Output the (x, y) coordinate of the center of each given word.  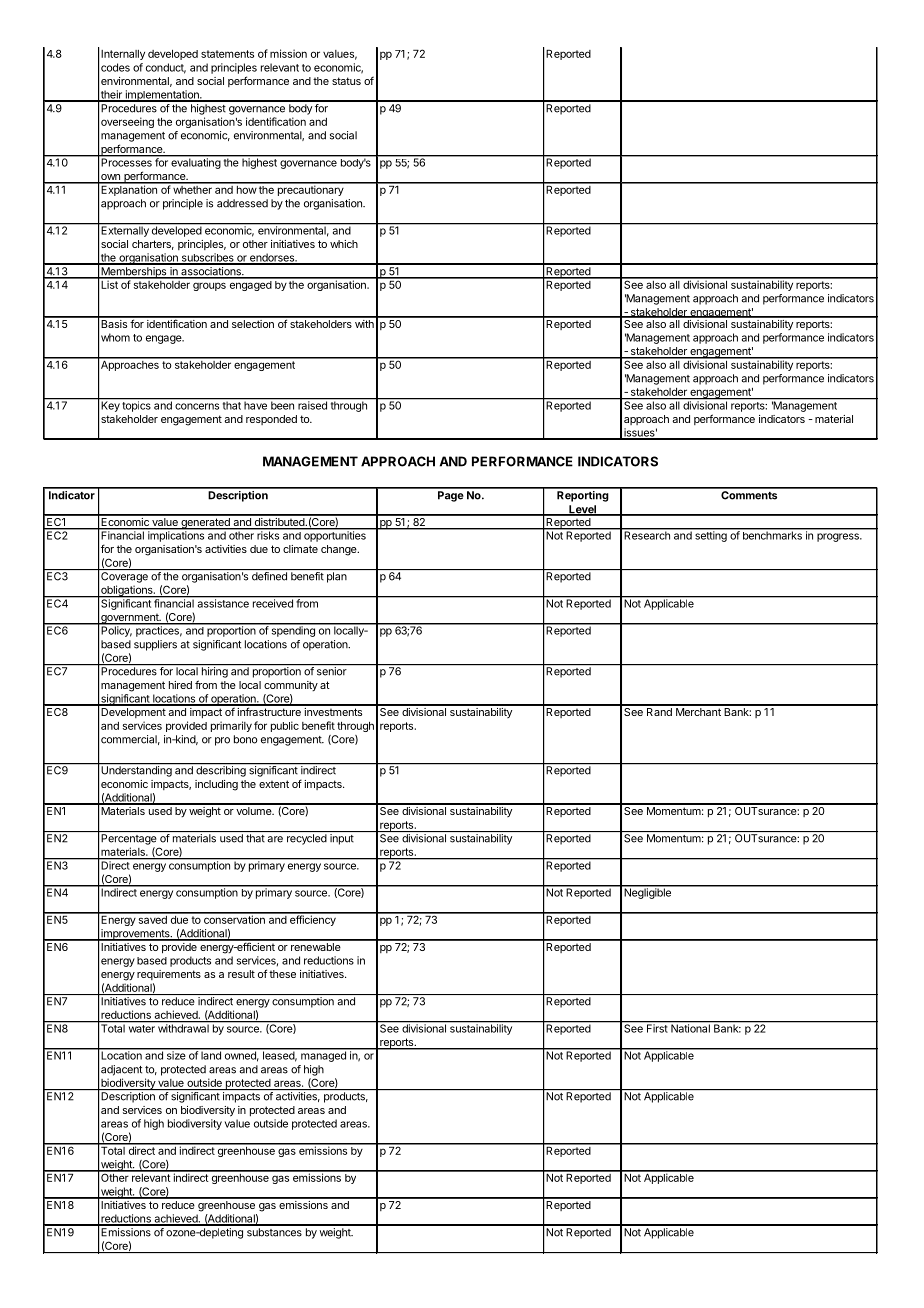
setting (711, 535)
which (344, 244)
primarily (231, 726)
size (175, 1054)
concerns (197, 406)
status (346, 81)
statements (227, 54)
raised (312, 404)
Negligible (647, 892)
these (282, 974)
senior (331, 670)
